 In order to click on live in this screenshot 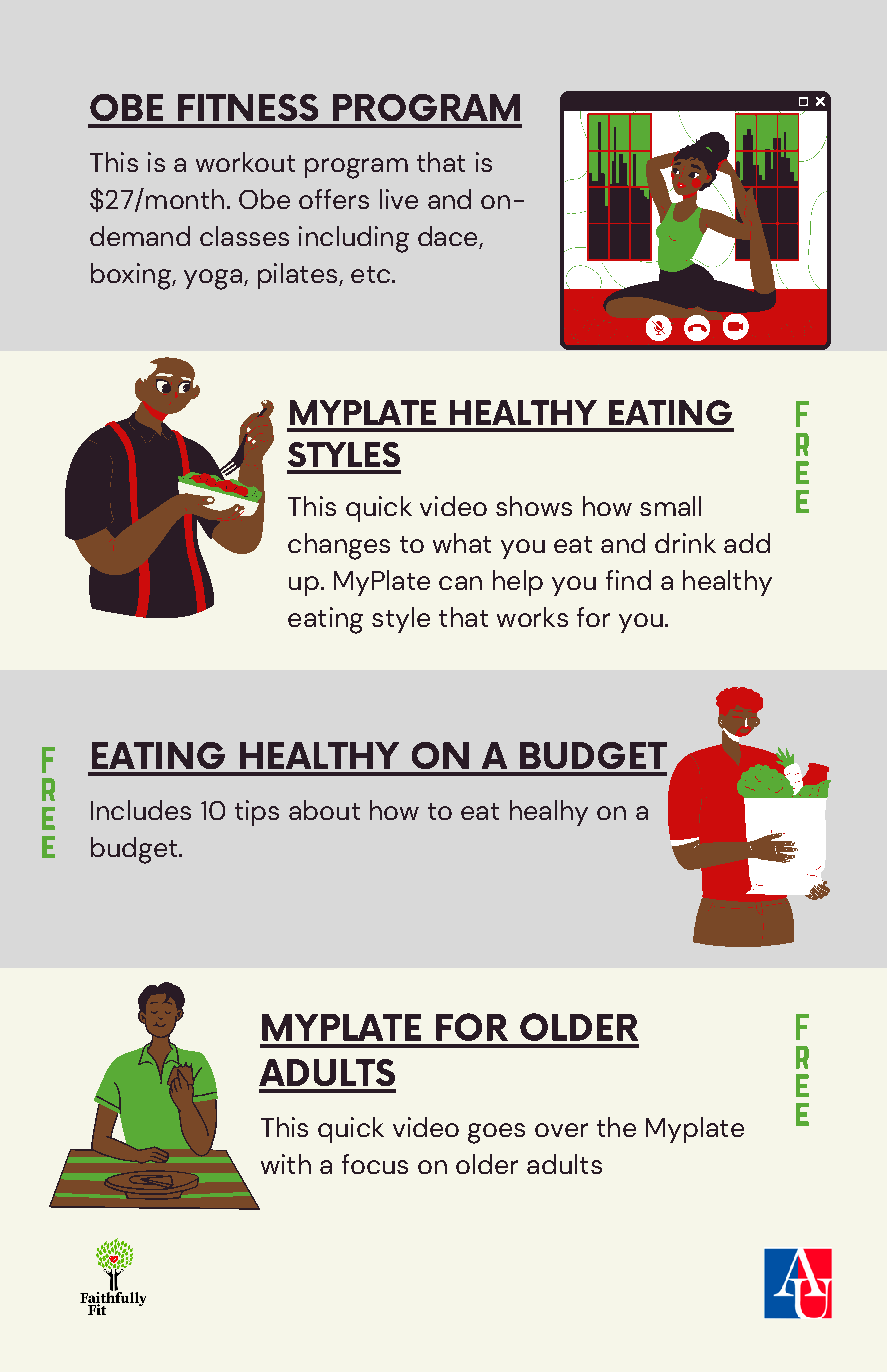, I will do `click(399, 199)`.
